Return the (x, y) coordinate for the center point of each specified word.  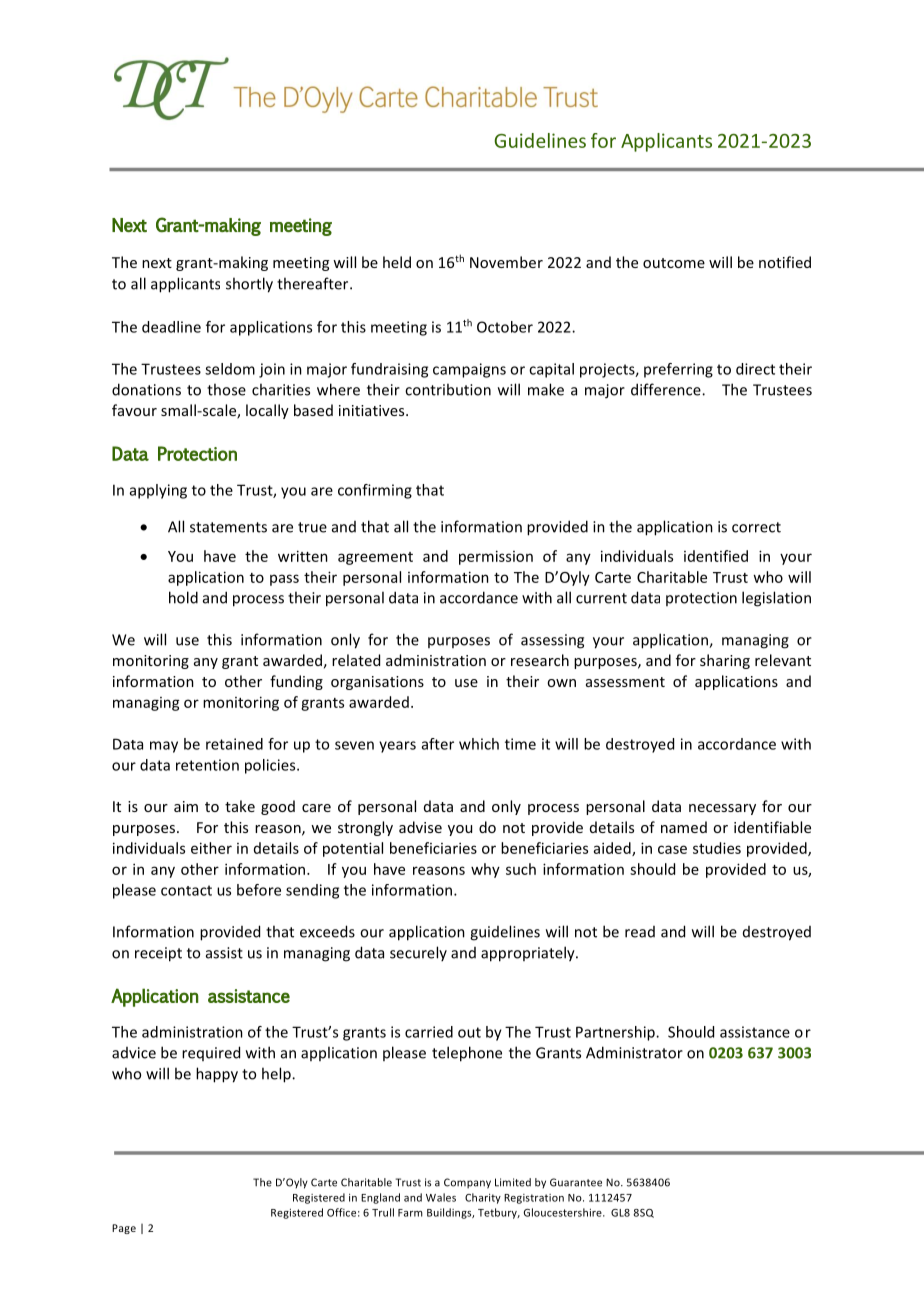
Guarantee (576, 1182)
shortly (249, 285)
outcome (674, 263)
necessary (722, 809)
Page (124, 1229)
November (506, 262)
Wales (441, 1197)
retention (207, 765)
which (479, 744)
